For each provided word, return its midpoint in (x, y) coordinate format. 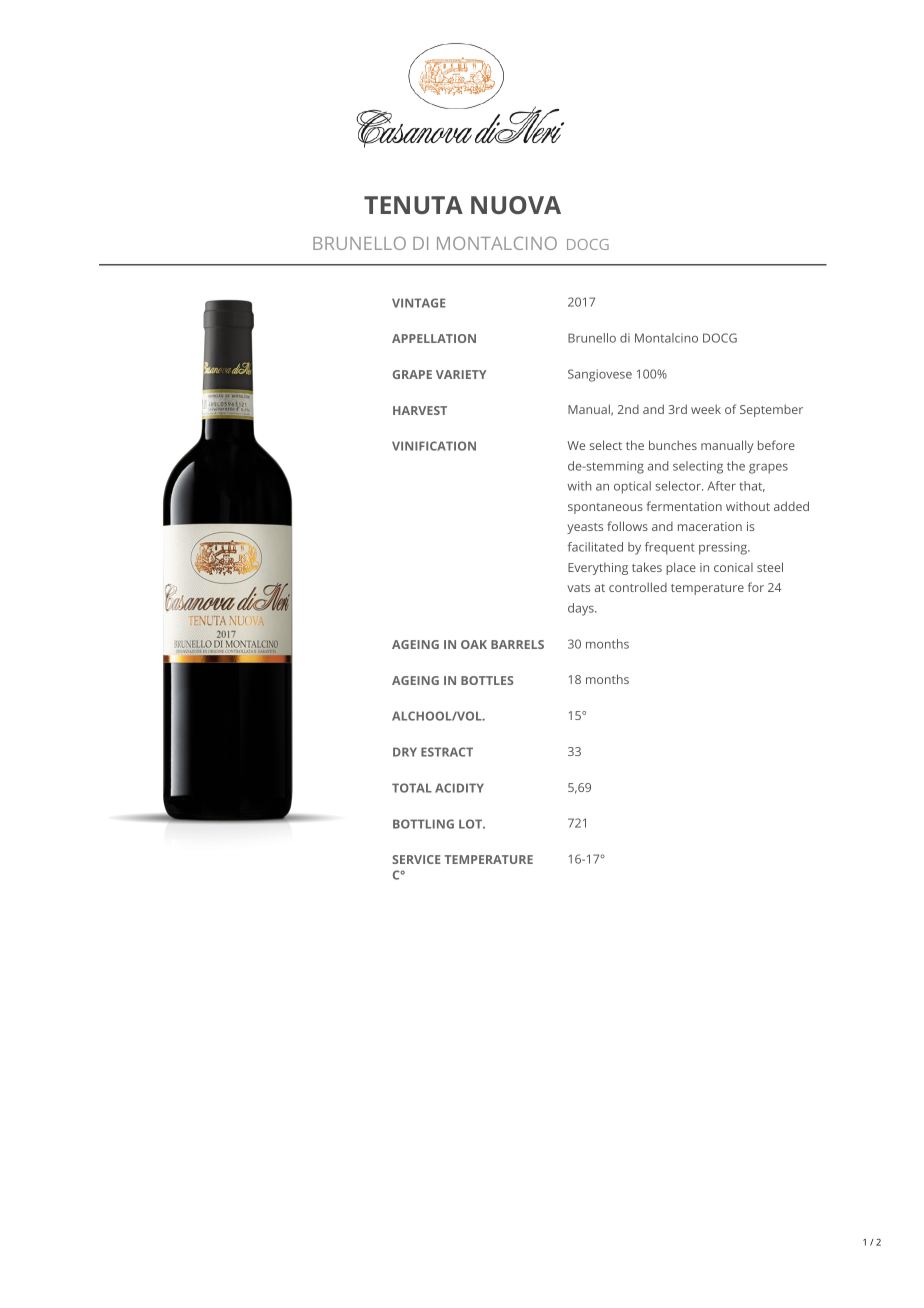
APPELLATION (434, 338)
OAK (474, 644)
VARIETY (461, 374)
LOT (471, 824)
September (771, 410)
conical (733, 567)
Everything (598, 568)
